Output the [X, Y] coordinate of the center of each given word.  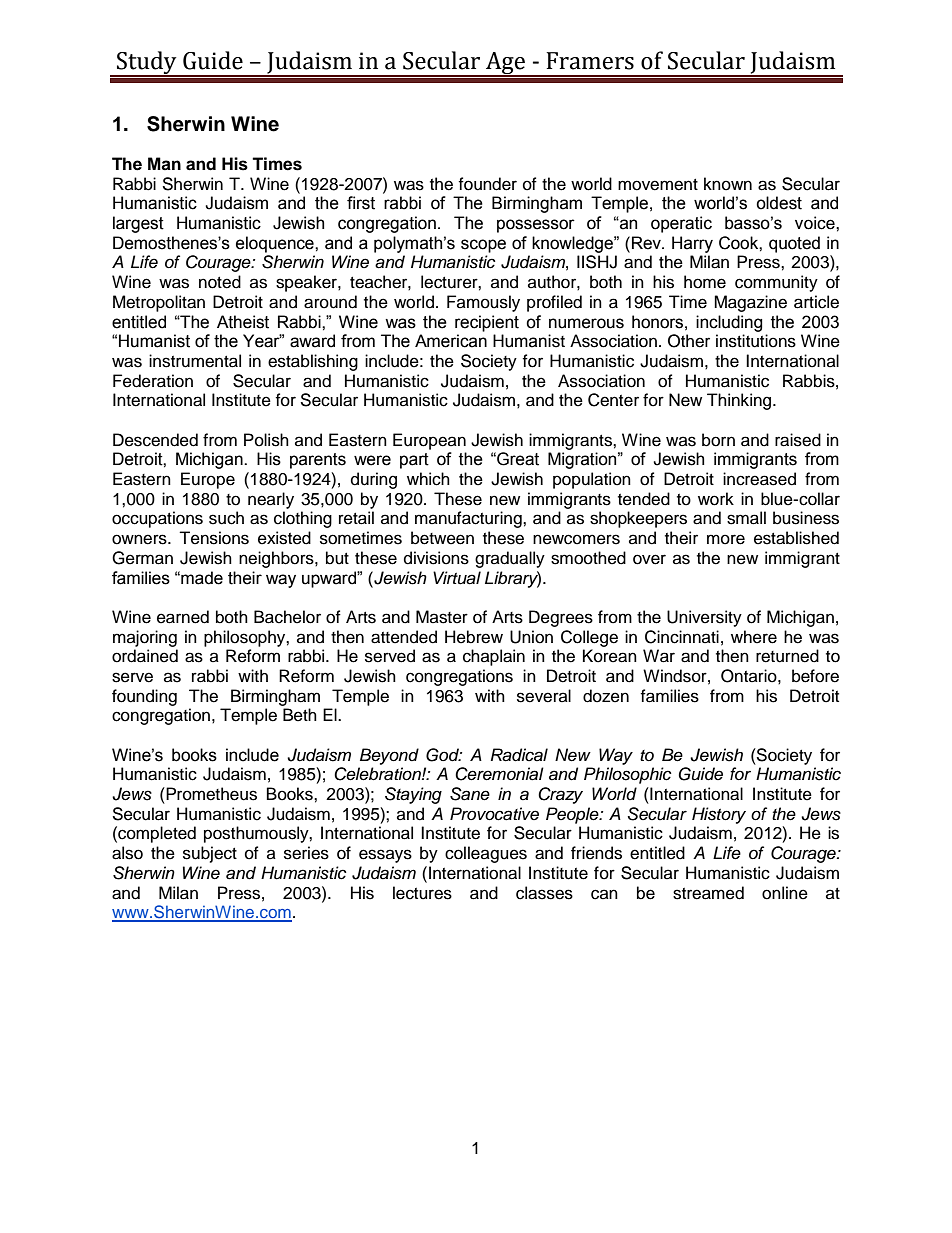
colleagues [486, 854]
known [728, 184]
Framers [590, 61]
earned [183, 617]
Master [442, 617]
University [704, 618]
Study [147, 63]
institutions [756, 341]
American [451, 341]
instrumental [195, 361]
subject [210, 854]
